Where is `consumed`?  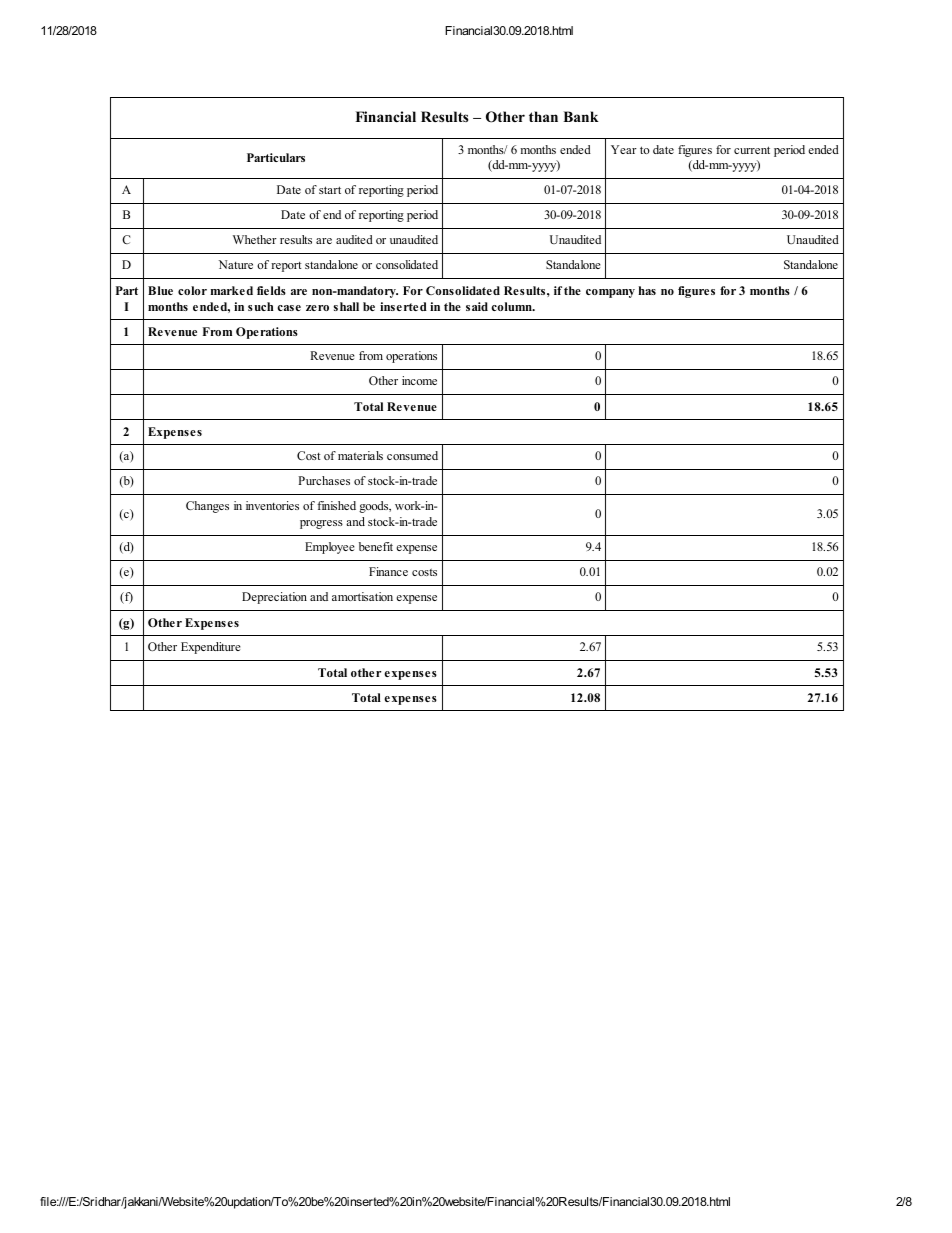
consumed is located at coordinates (412, 455).
